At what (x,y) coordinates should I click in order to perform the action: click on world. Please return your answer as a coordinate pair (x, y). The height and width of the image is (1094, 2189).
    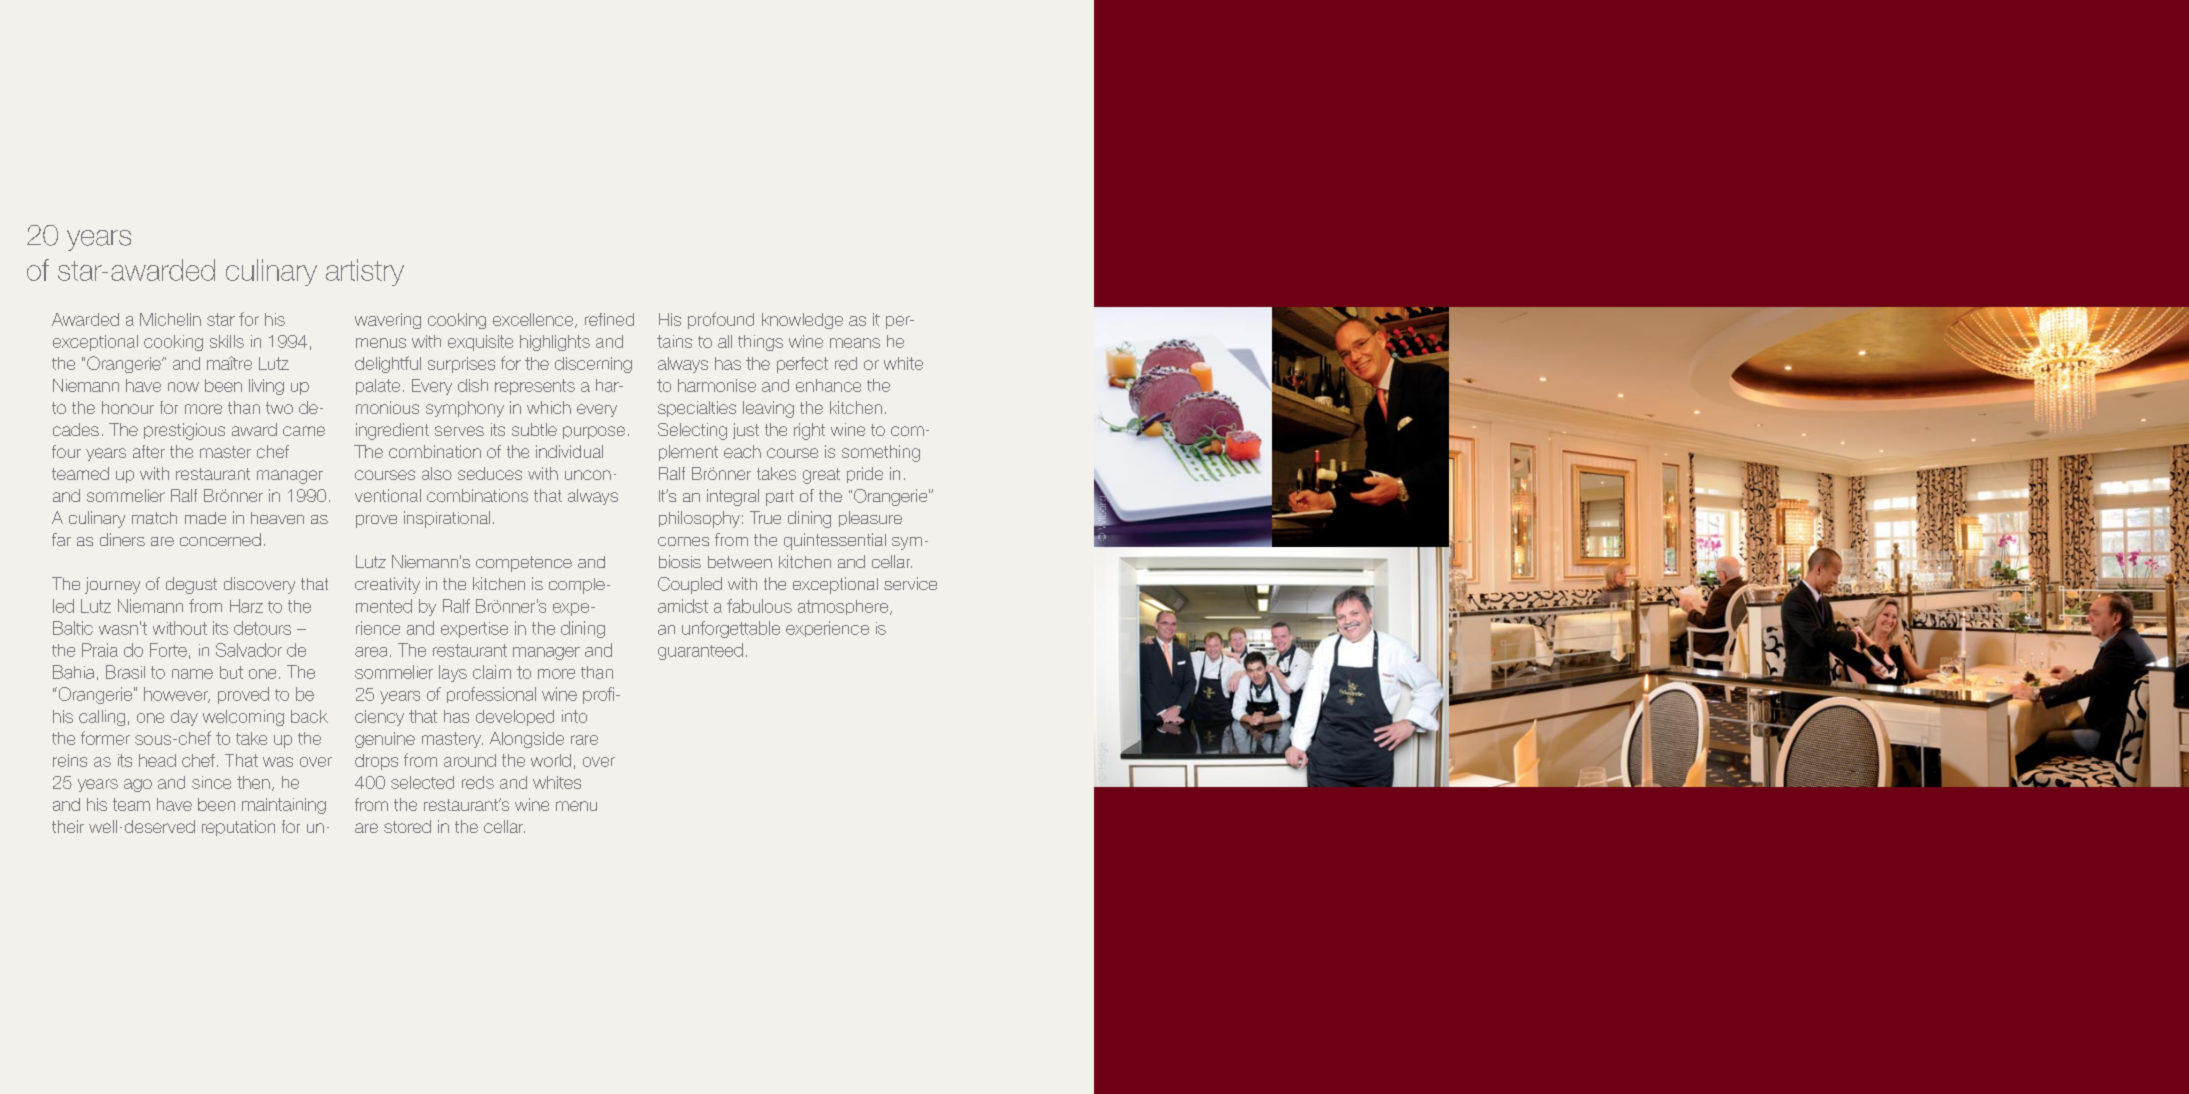
    Looking at the image, I should click on (551, 760).
